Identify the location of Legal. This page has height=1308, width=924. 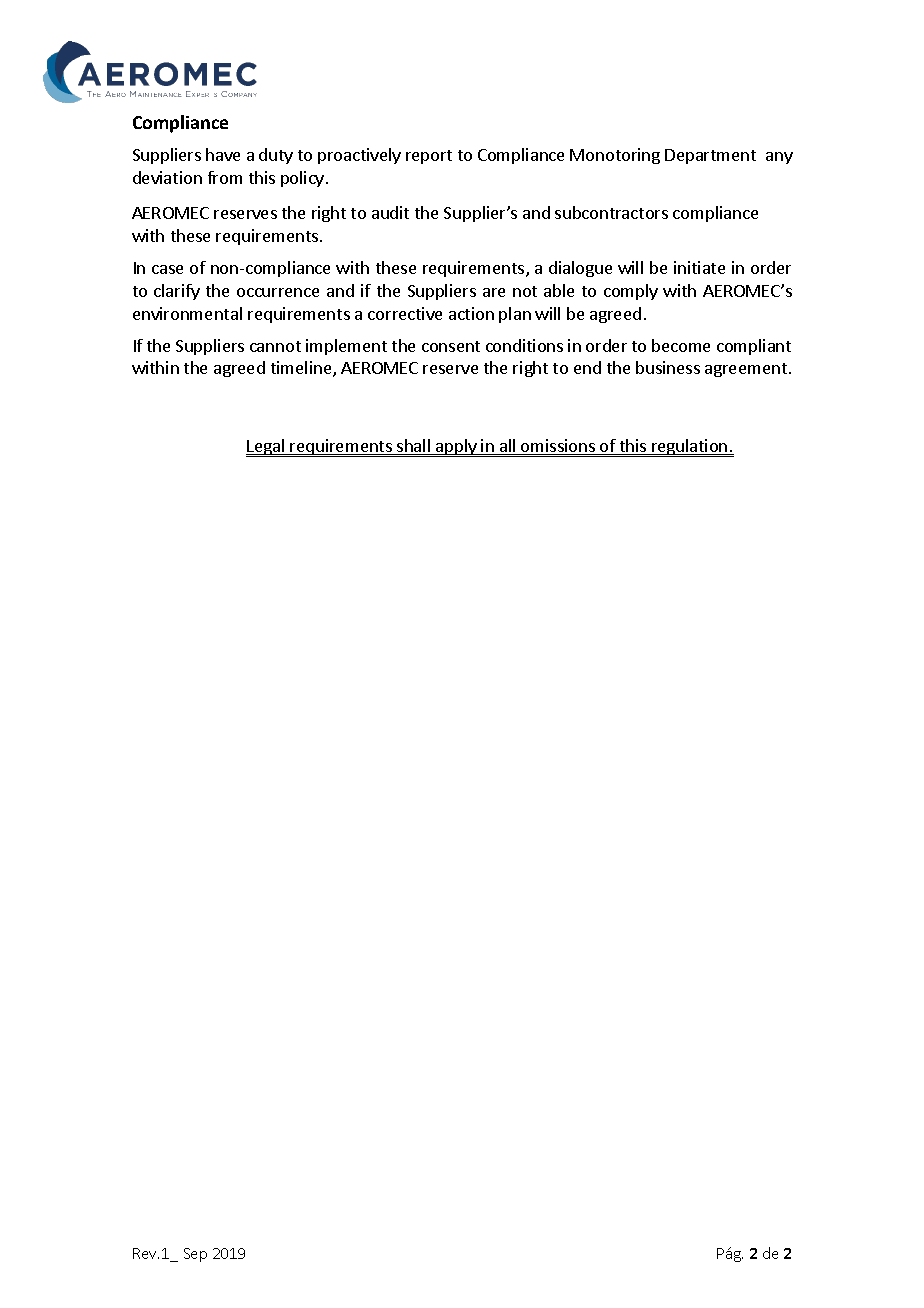
(266, 448).
